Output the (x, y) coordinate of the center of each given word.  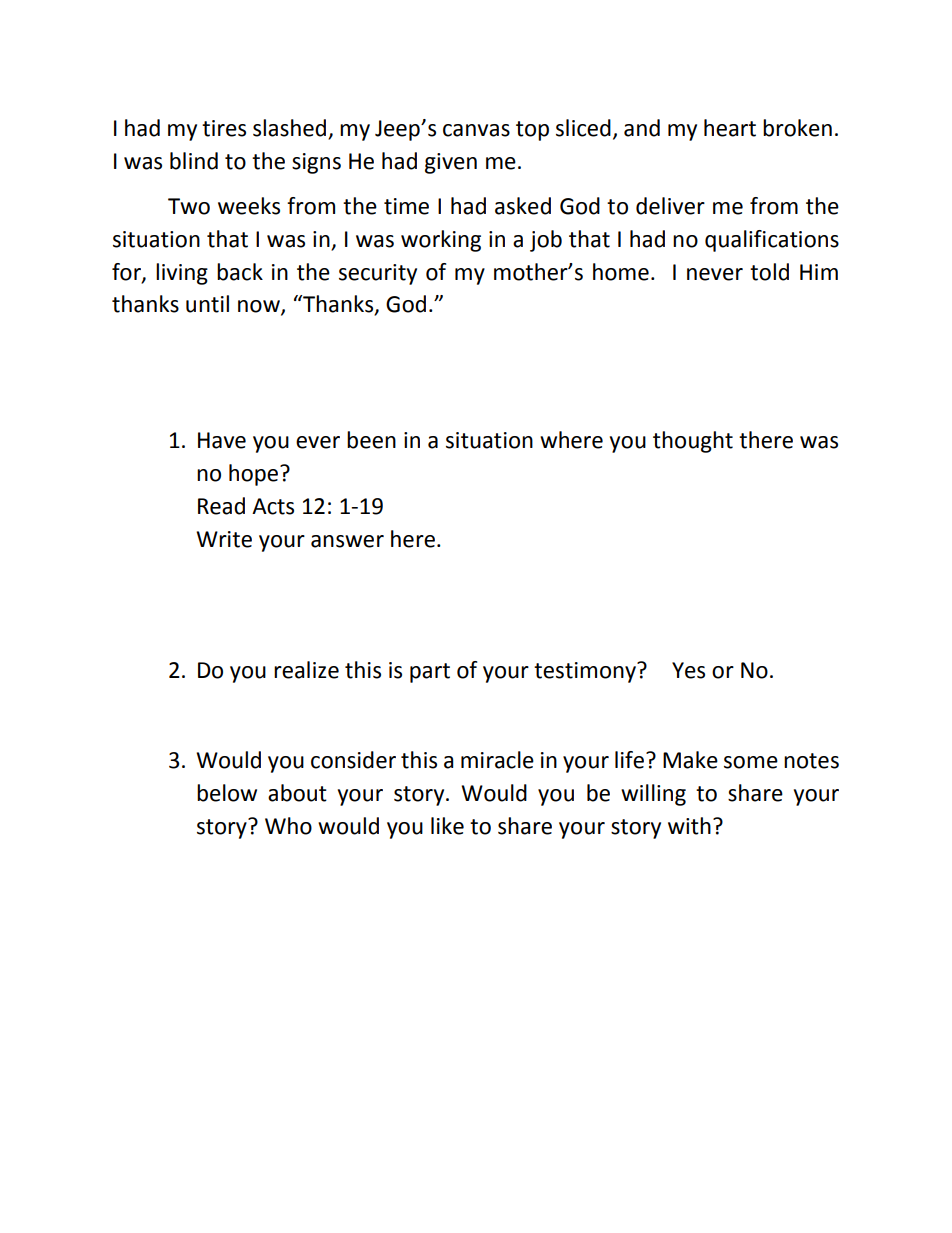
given (451, 163)
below (227, 793)
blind (194, 161)
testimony (586, 672)
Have (222, 440)
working (441, 241)
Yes (688, 670)
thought (693, 442)
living (182, 274)
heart (730, 128)
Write (224, 539)
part (430, 673)
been (371, 440)
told (769, 272)
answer (347, 541)
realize (306, 670)
